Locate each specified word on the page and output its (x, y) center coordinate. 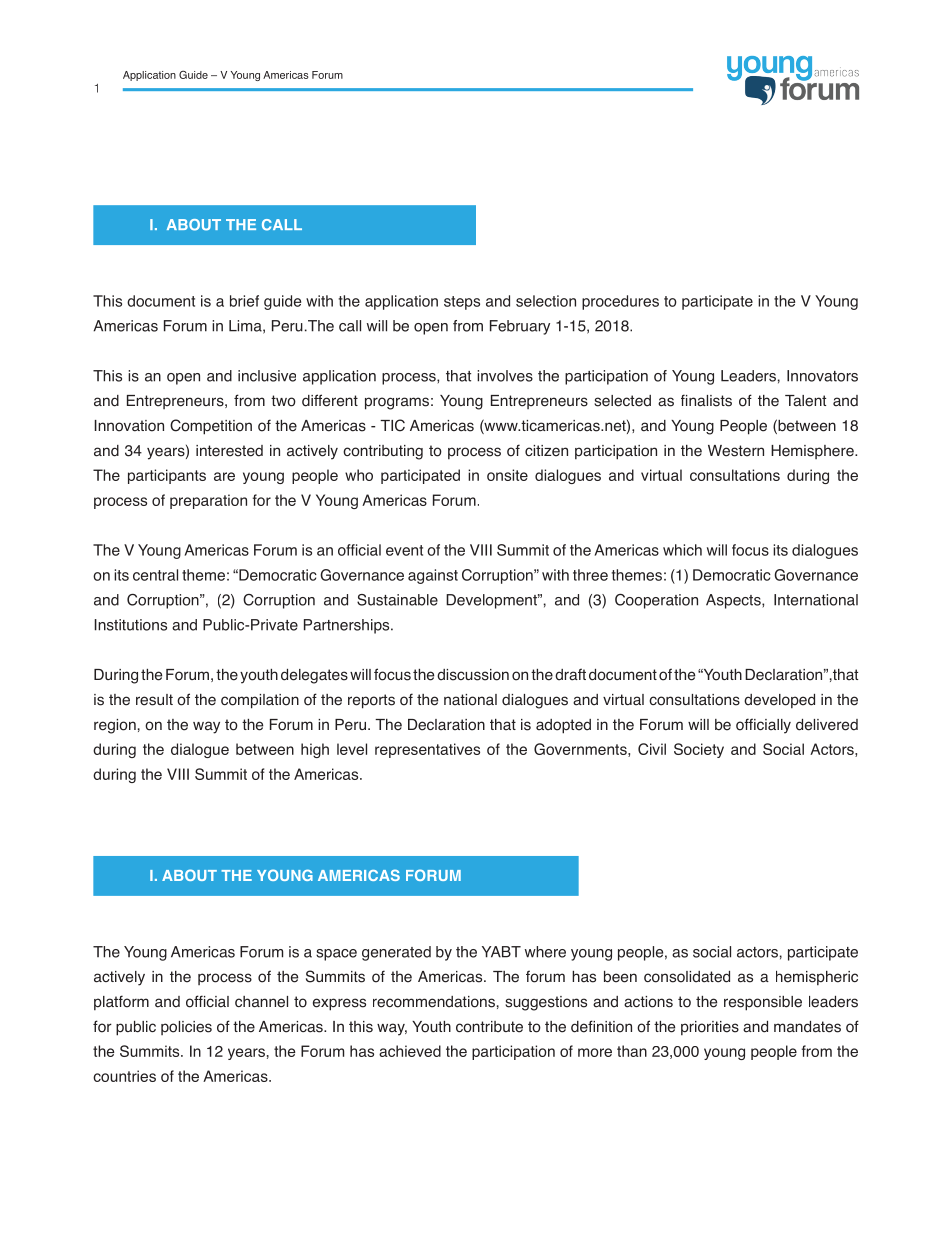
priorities (710, 1028)
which (682, 550)
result (154, 700)
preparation (208, 501)
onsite (507, 475)
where (545, 952)
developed (779, 701)
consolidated (687, 977)
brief (244, 301)
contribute (489, 1027)
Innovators (822, 376)
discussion (473, 675)
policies (186, 1028)
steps (462, 303)
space (336, 955)
